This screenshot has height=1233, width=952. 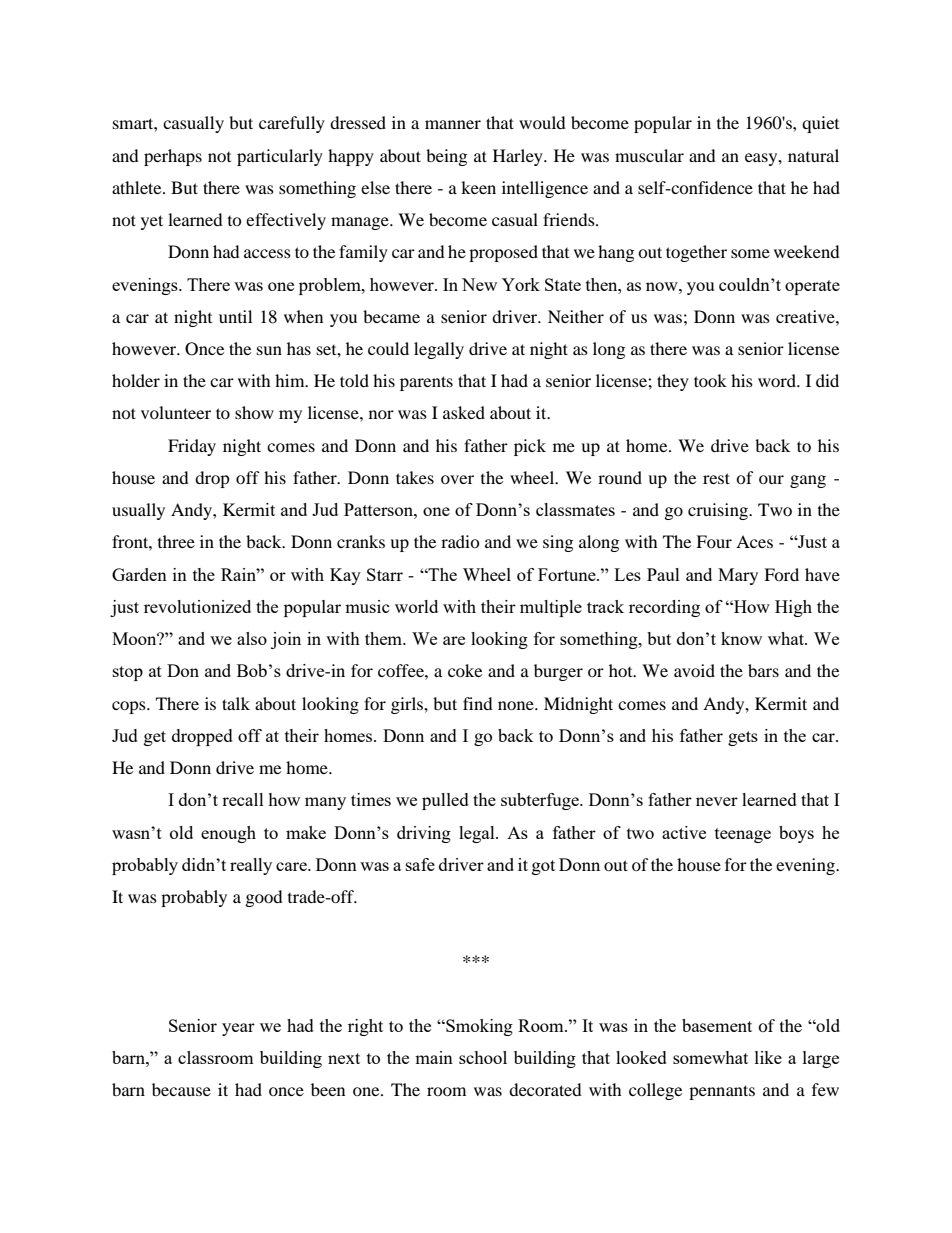 What do you see at coordinates (478, 703) in the screenshot?
I see `find` at bounding box center [478, 703].
